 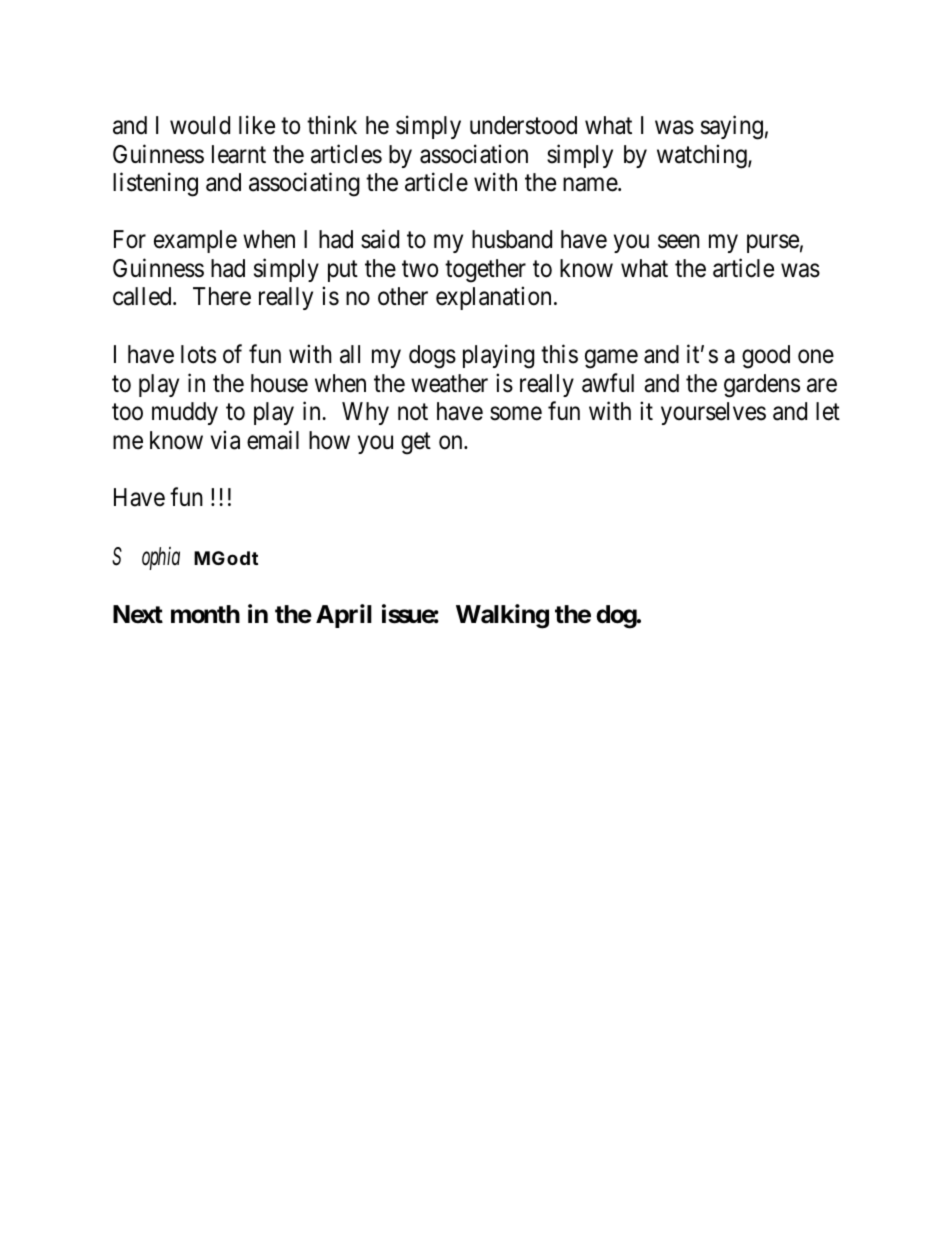 I want to click on saying, so click(x=732, y=127).
